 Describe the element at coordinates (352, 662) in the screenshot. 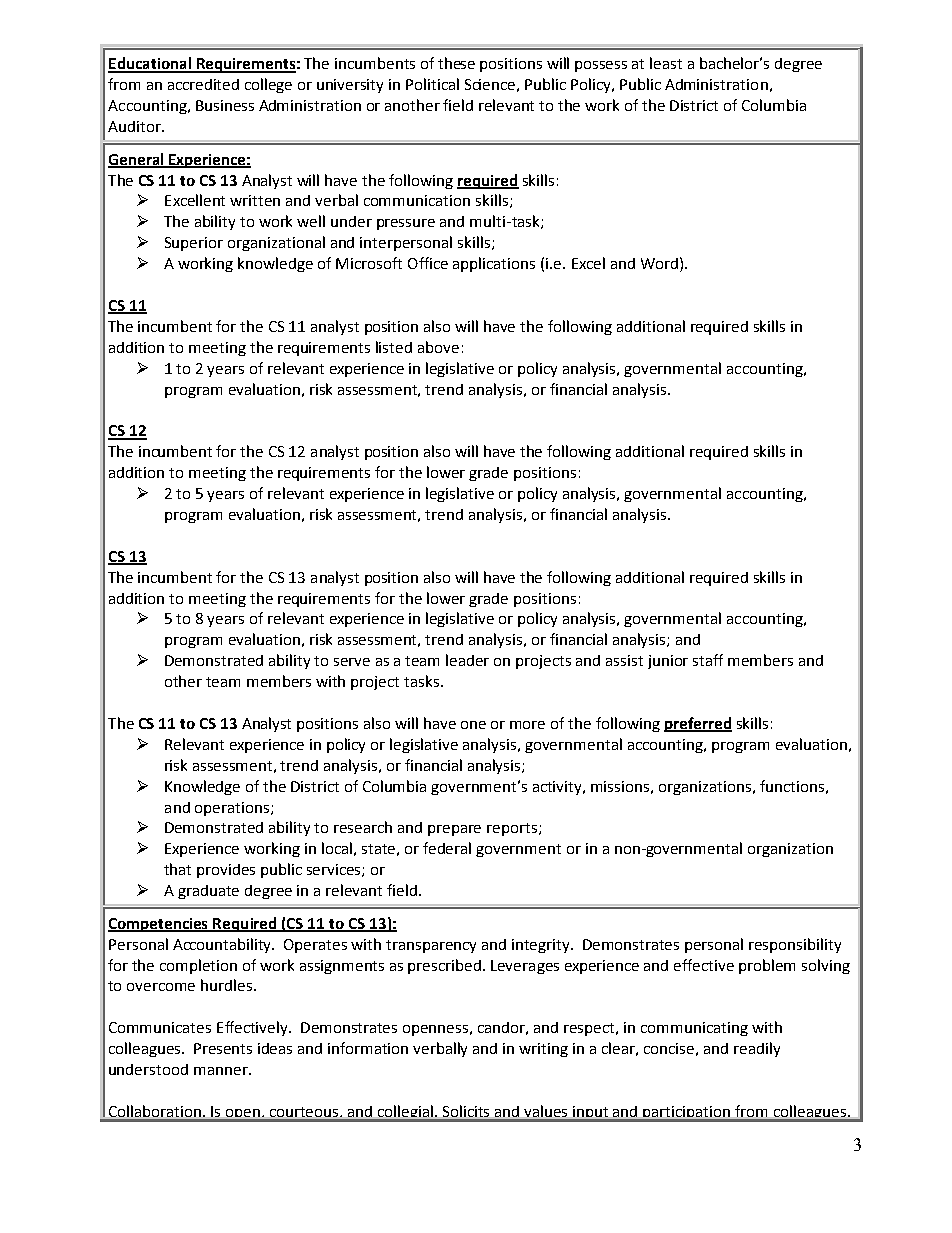

I see `serve` at that location.
